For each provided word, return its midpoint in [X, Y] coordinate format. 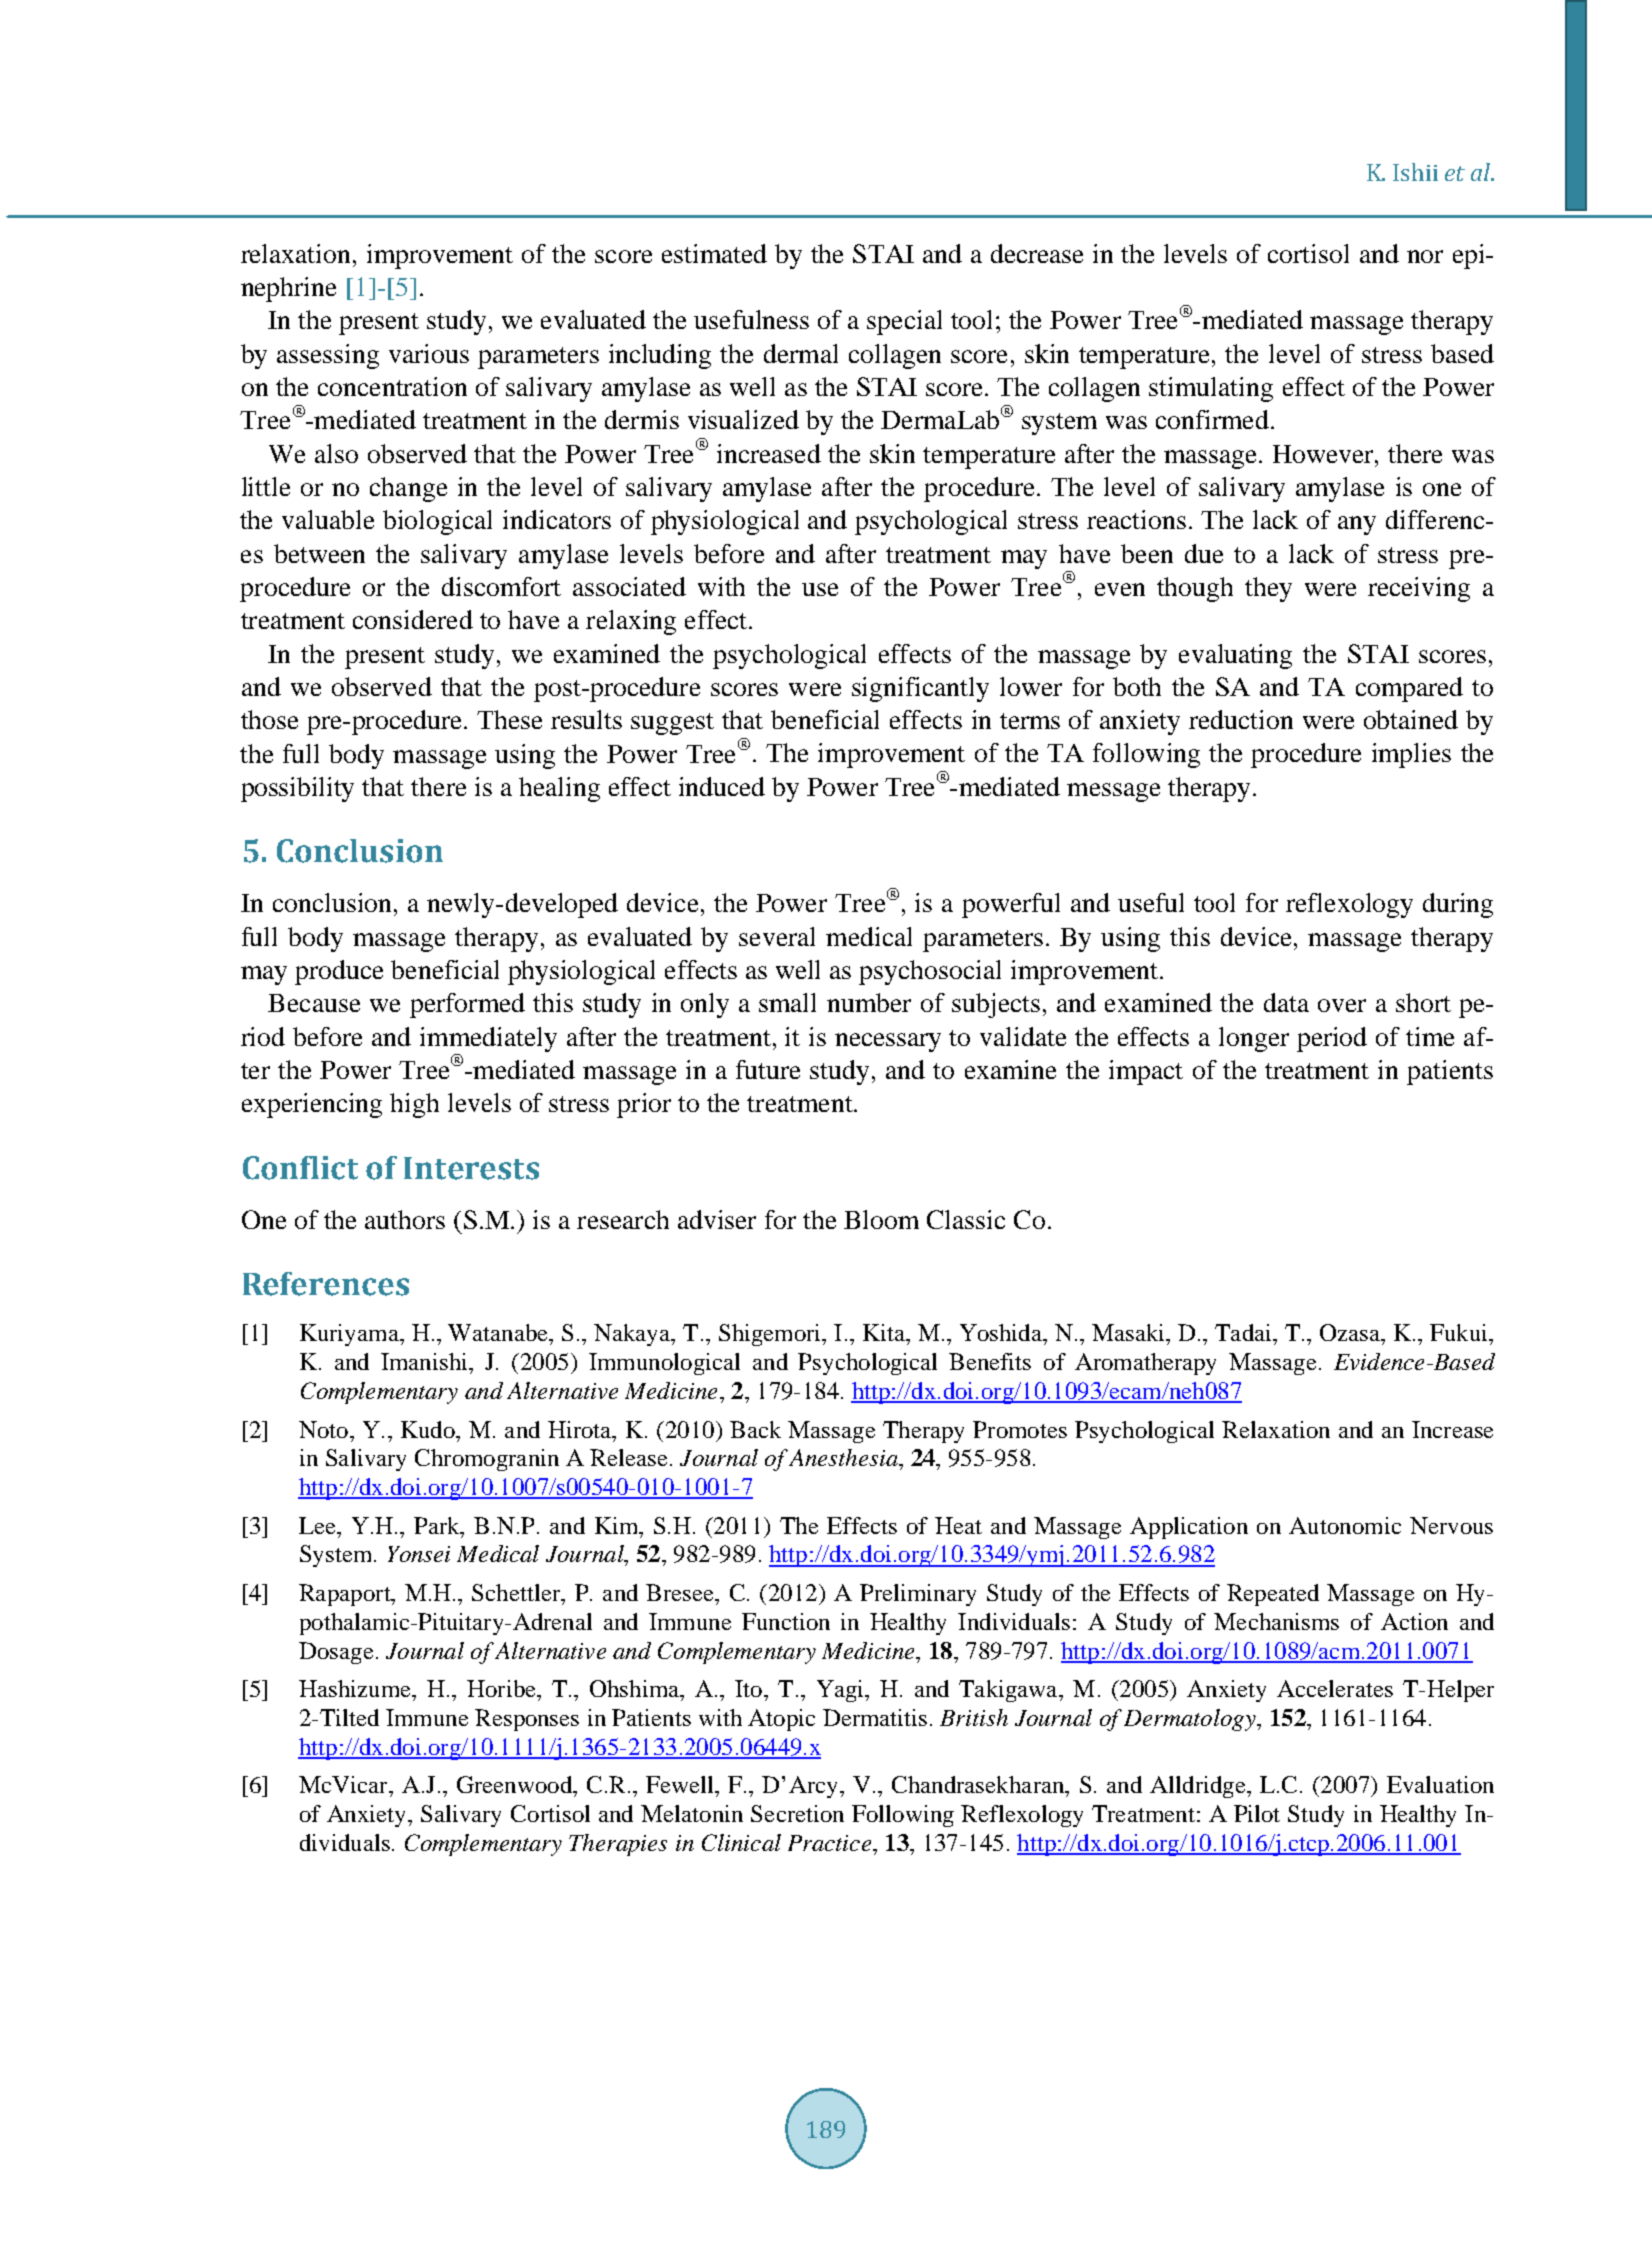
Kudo [429, 1429]
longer [1254, 1039]
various [429, 353]
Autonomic [1345, 1525]
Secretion [797, 1813]
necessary [888, 1042]
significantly [920, 689]
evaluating [1235, 656]
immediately [488, 1039]
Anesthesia [843, 1457]
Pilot [1257, 1813]
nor [1425, 256]
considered [413, 619]
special [904, 322]
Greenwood [516, 1784]
